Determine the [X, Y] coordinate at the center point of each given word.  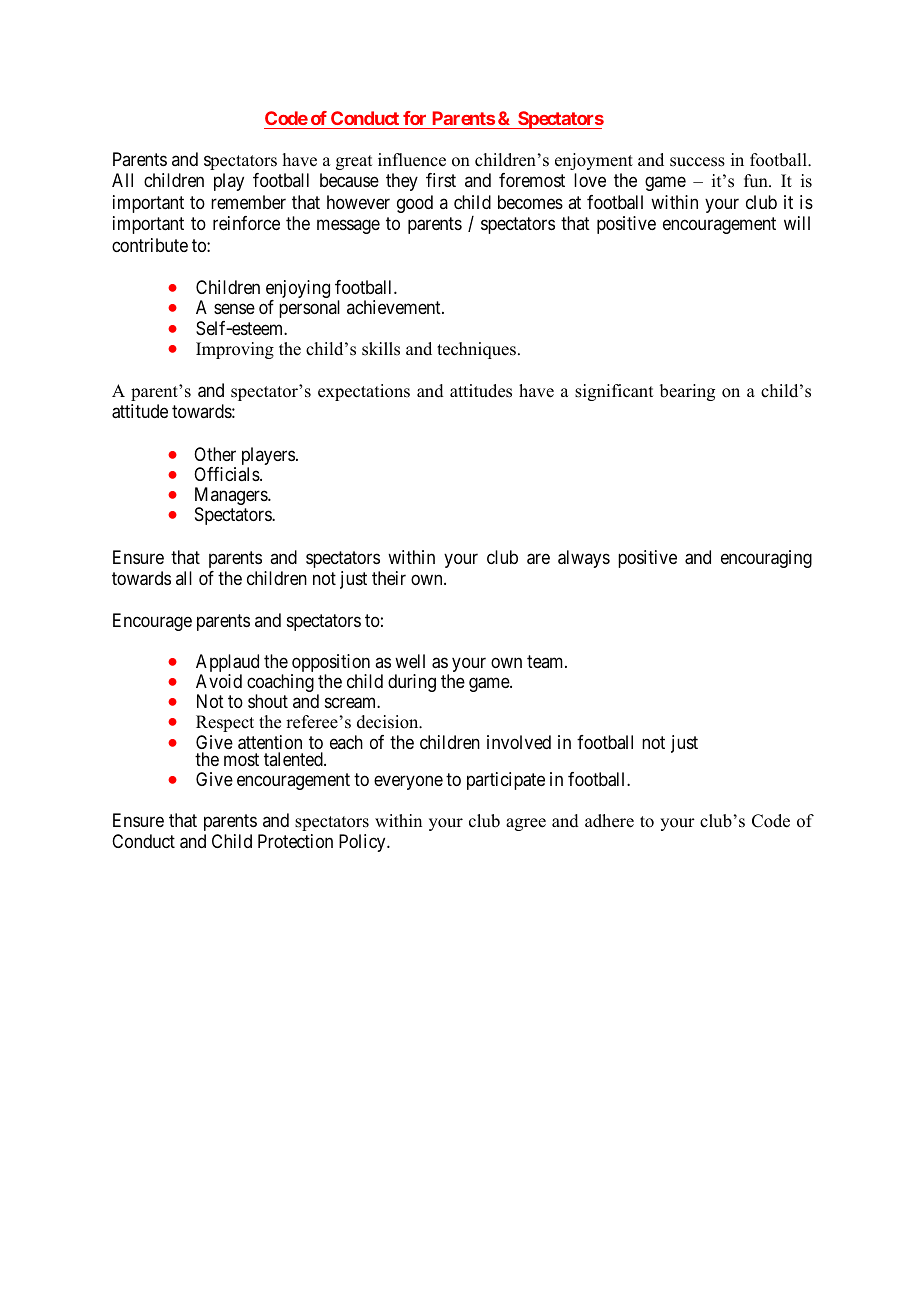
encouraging [766, 559]
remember [248, 202]
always [584, 559]
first [441, 180]
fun [757, 181]
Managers [232, 497]
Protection [295, 841]
